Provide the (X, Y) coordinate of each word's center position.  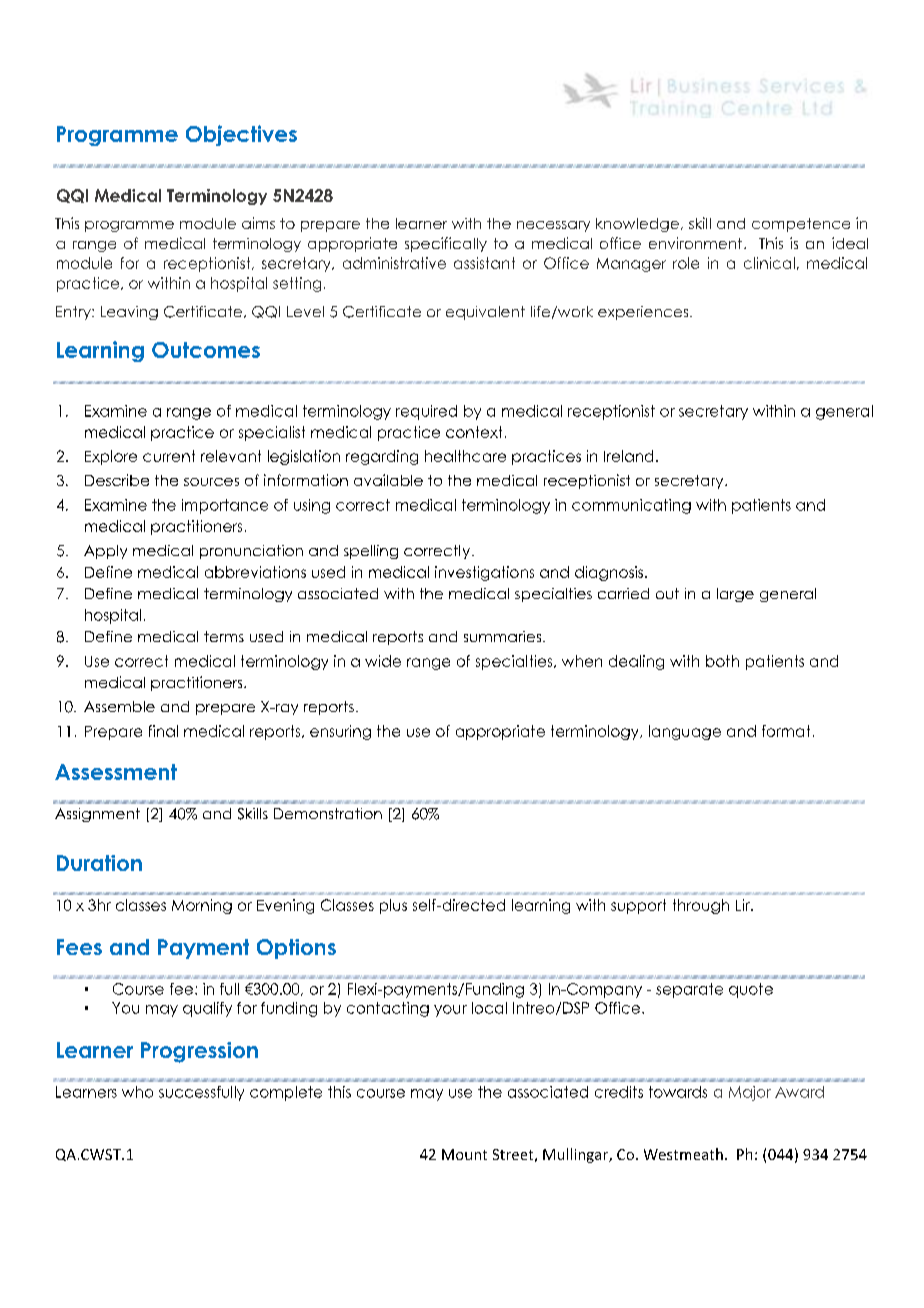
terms (224, 636)
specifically (446, 244)
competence (801, 225)
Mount (464, 1154)
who (137, 1092)
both (722, 661)
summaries (504, 636)
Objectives (241, 135)
